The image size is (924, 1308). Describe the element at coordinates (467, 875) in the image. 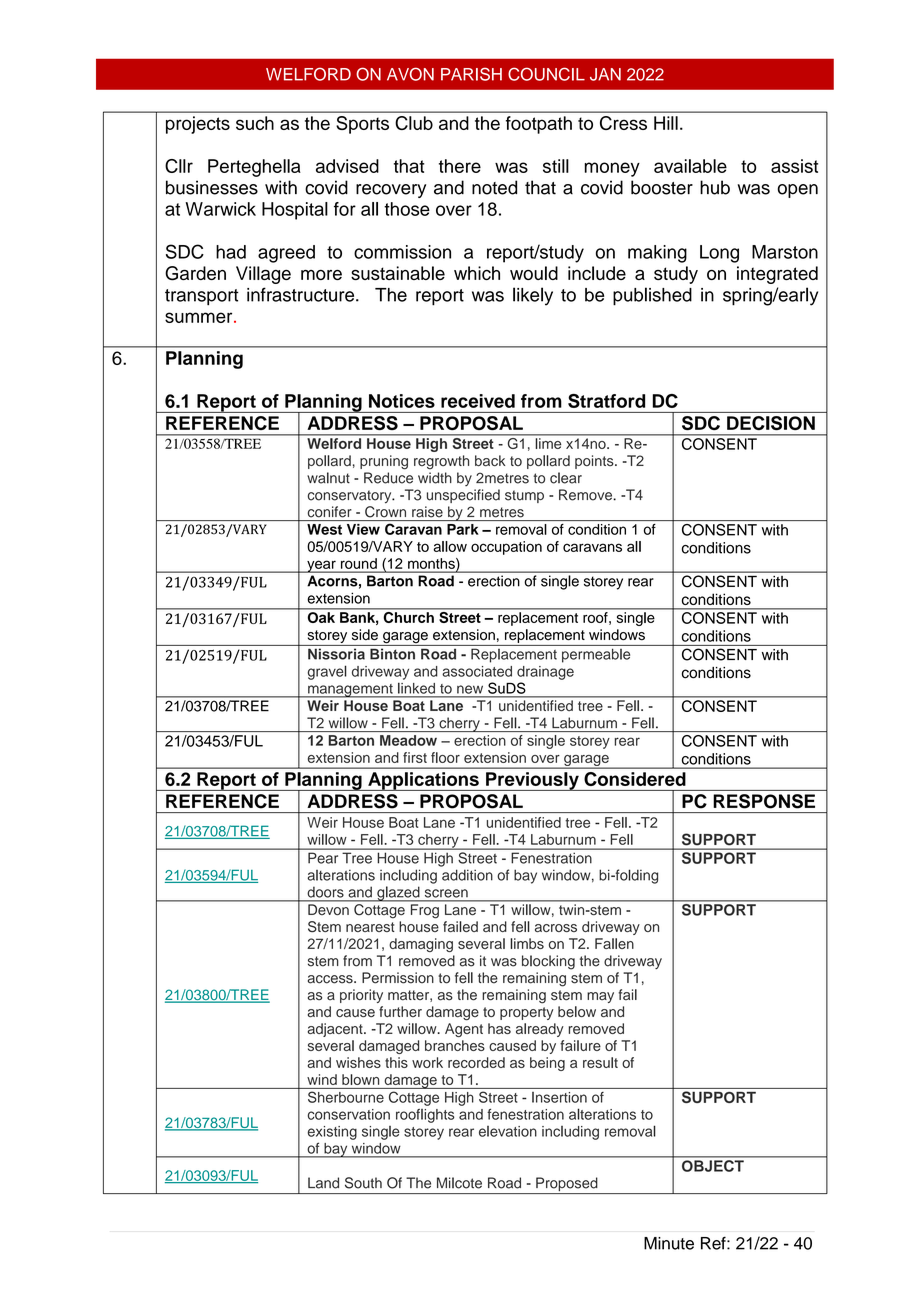

I see `addition` at that location.
